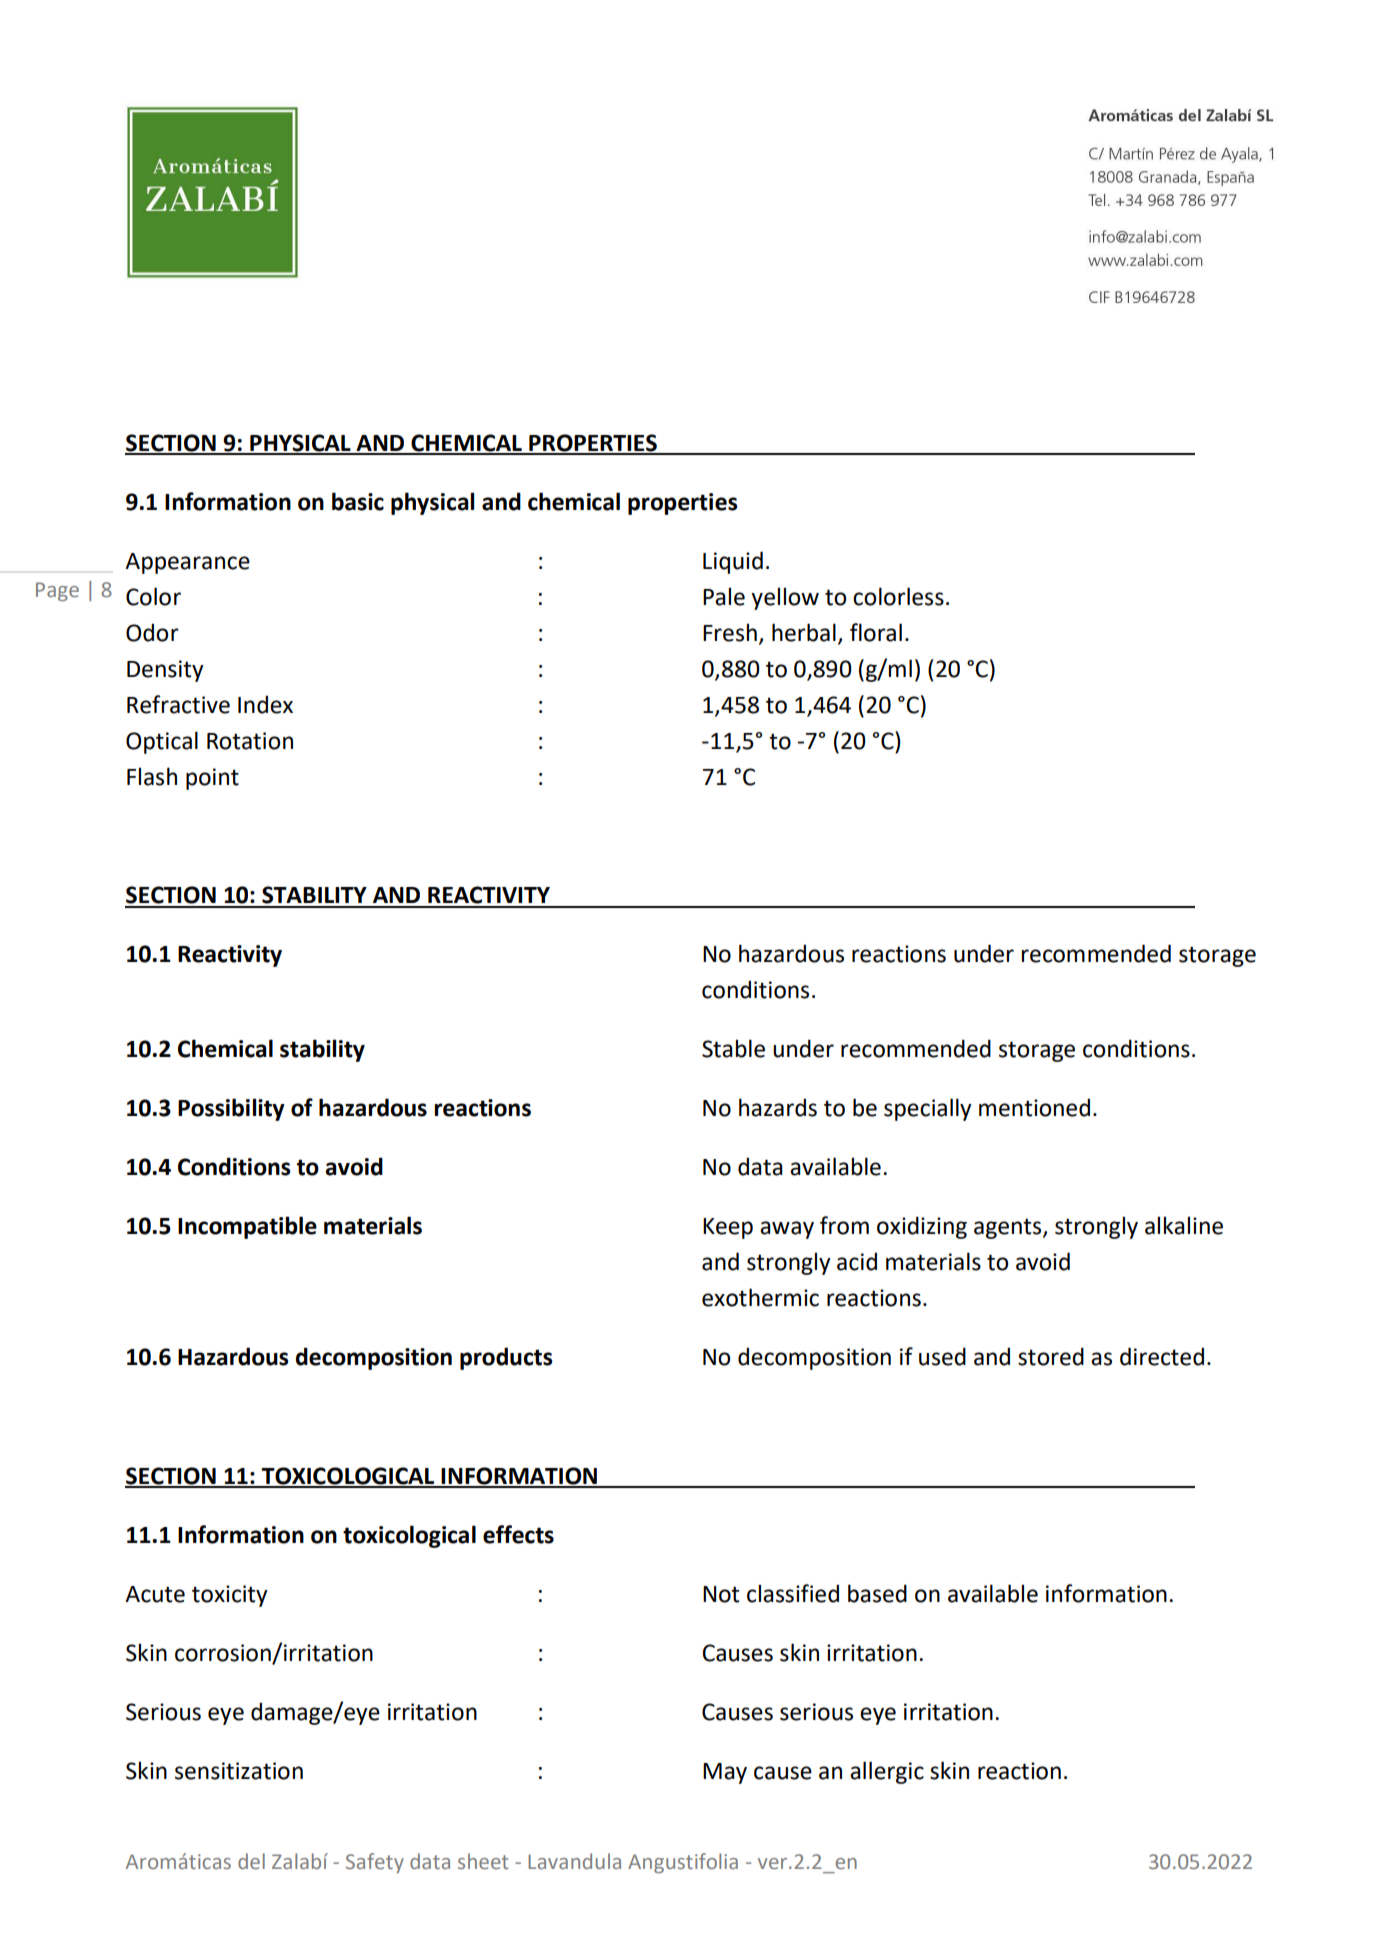 Image resolution: width=1384 pixels, height=1957 pixels. Describe the element at coordinates (1009, 1228) in the screenshot. I see `agents` at that location.
